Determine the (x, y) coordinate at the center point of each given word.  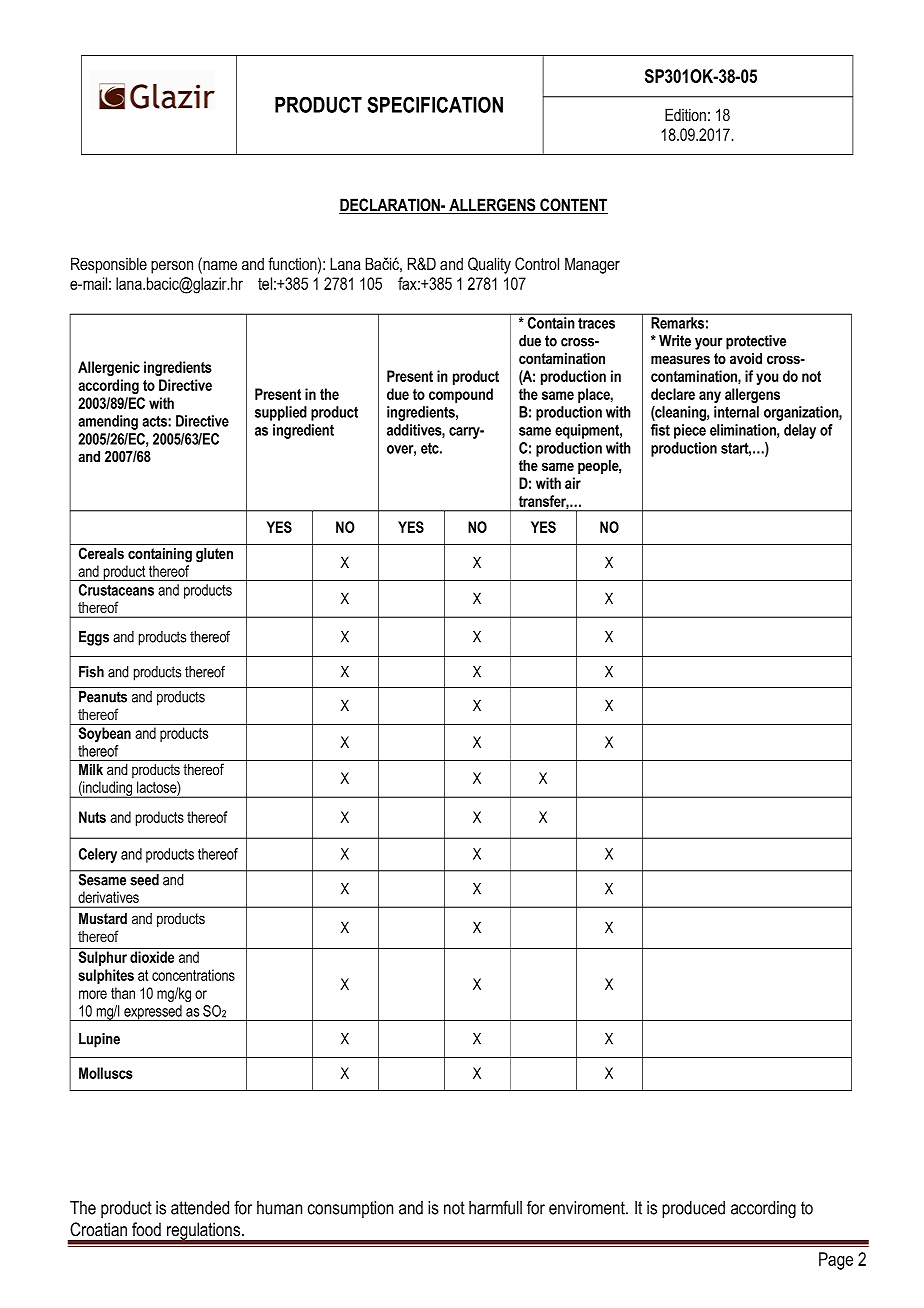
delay (800, 431)
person (172, 267)
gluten (214, 555)
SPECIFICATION (435, 104)
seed (145, 880)
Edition (685, 114)
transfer (544, 502)
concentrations (193, 975)
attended (200, 1208)
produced (693, 1209)
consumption (350, 1209)
